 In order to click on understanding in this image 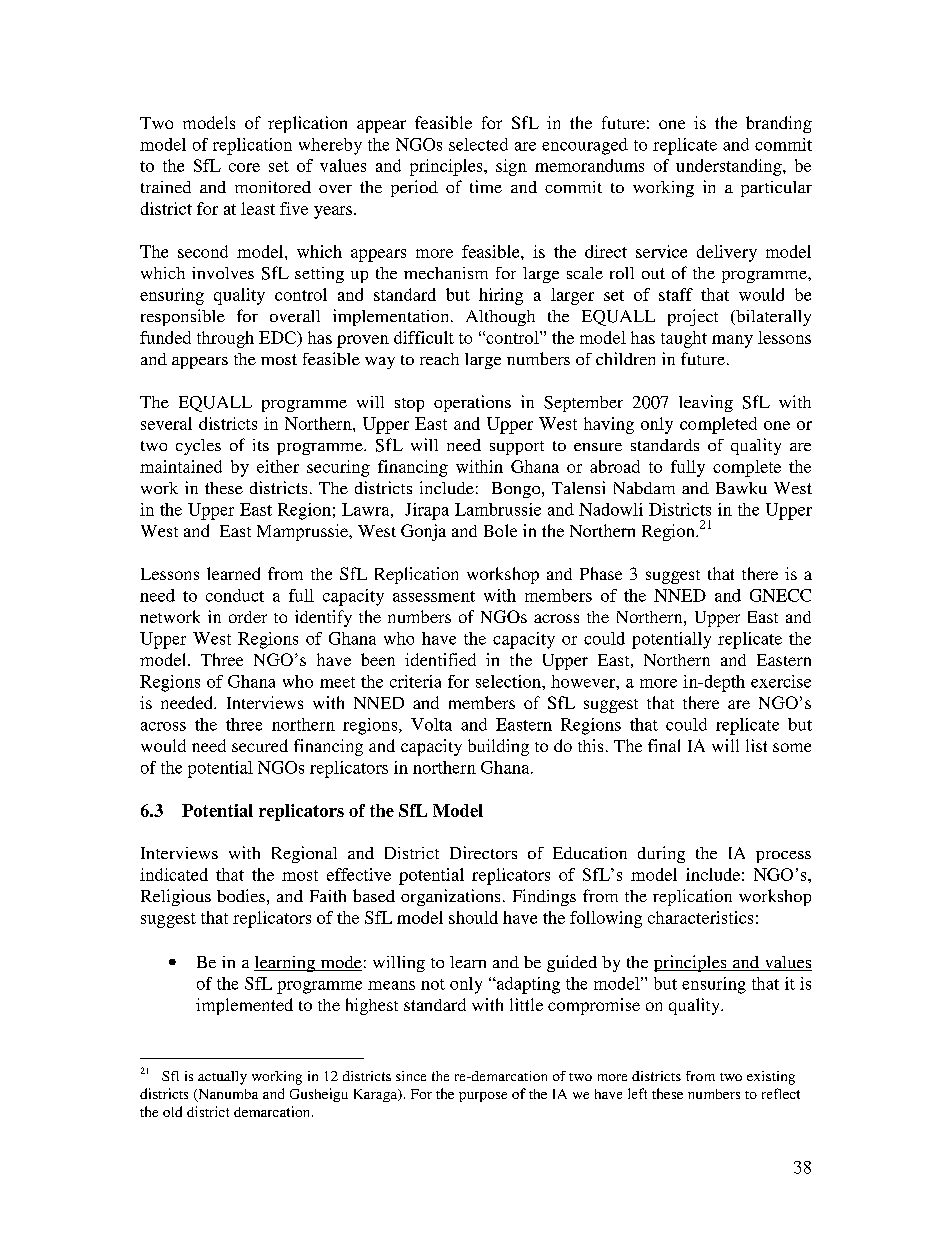, I will do `click(730, 167)`.
